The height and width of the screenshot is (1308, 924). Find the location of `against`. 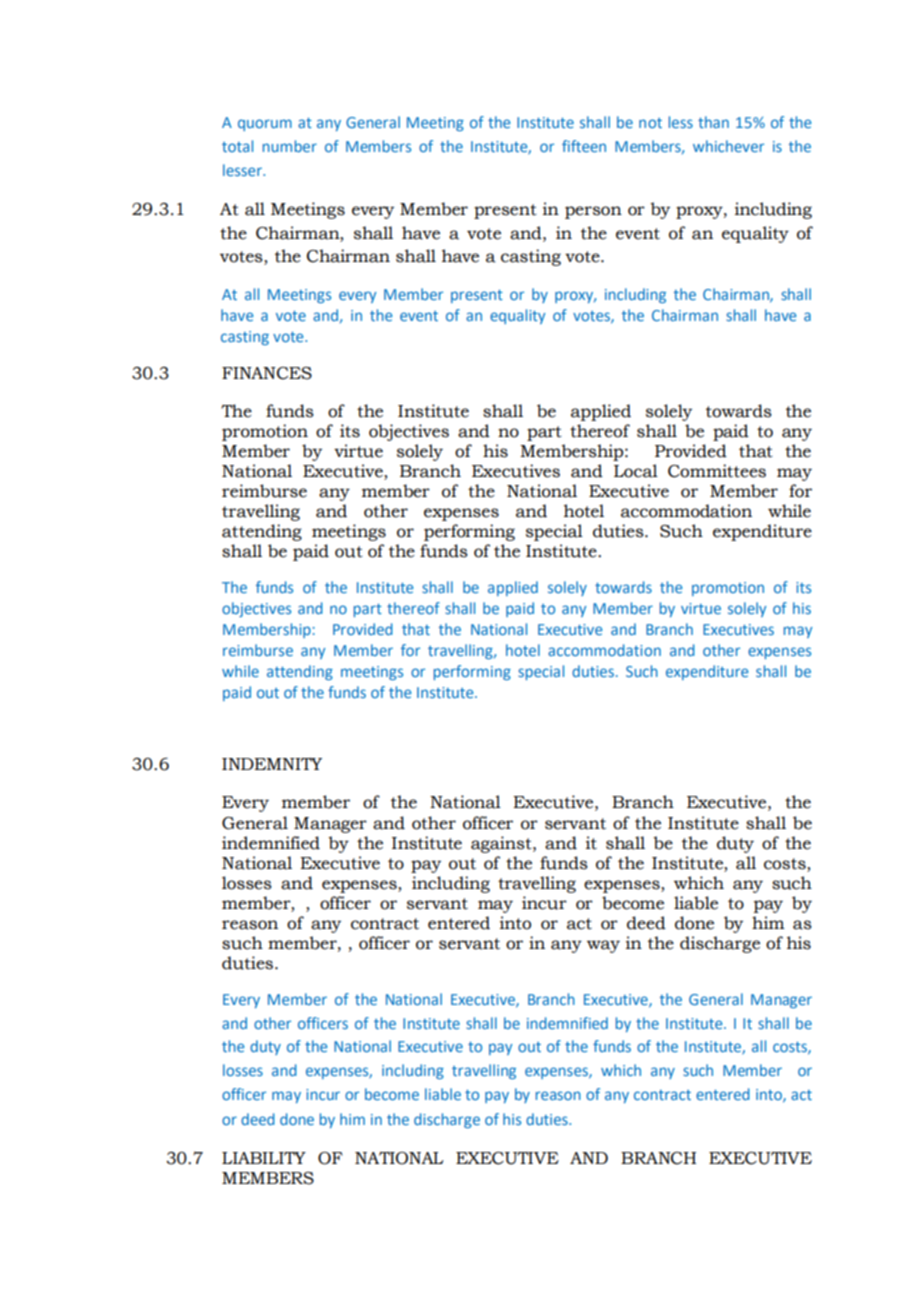

against is located at coordinates (502, 844).
